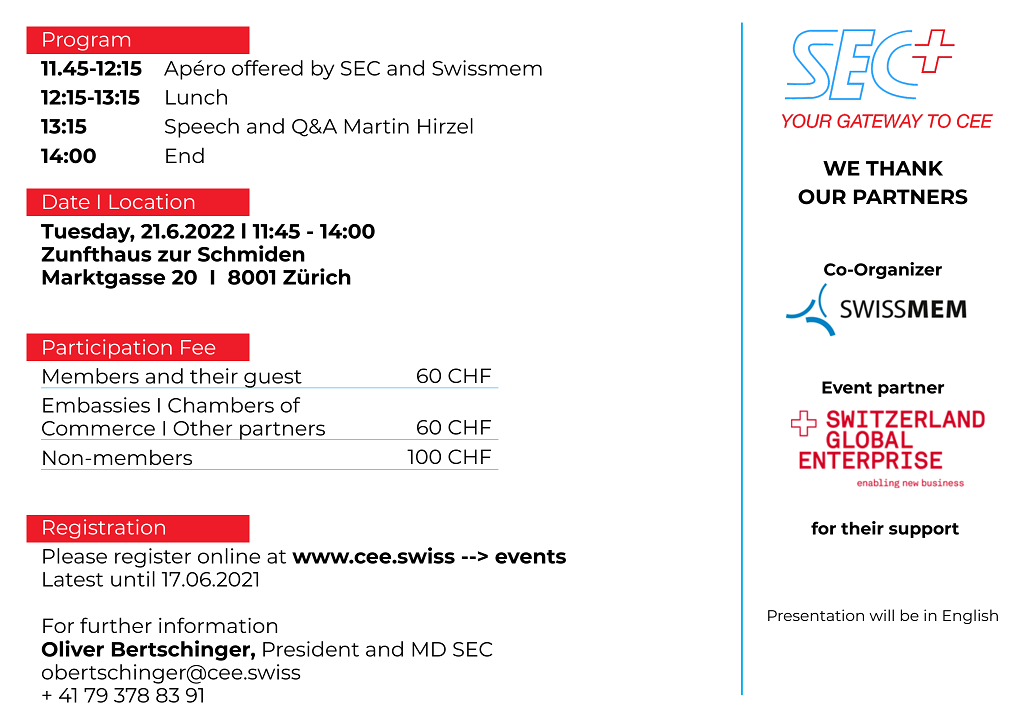 The image size is (1017, 717). Describe the element at coordinates (174, 256) in the screenshot. I see `zur` at that location.
